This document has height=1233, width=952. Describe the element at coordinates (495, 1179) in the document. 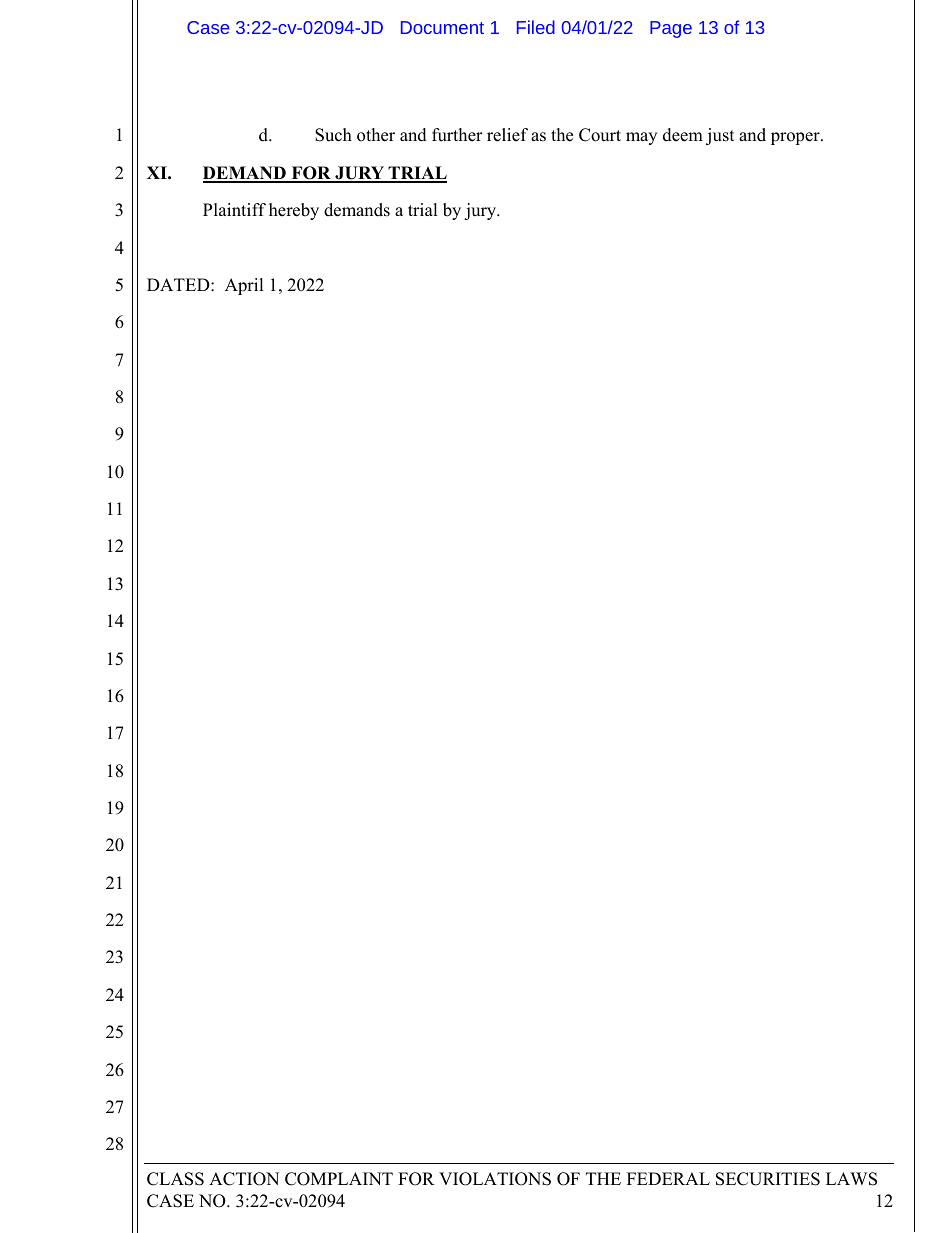

I see `VIOLATIONS` at that location.
